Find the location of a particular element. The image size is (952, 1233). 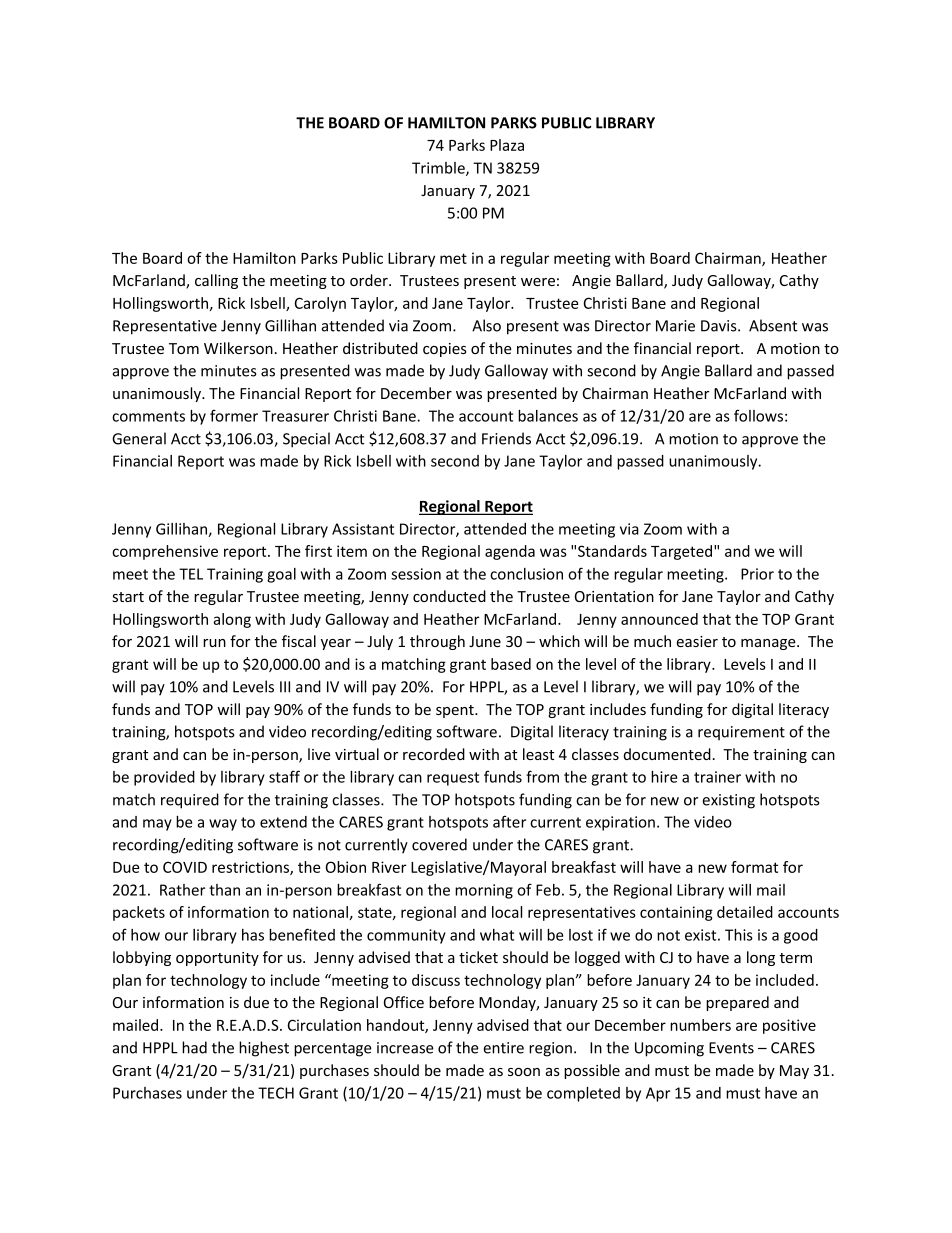

provided is located at coordinates (164, 778).
